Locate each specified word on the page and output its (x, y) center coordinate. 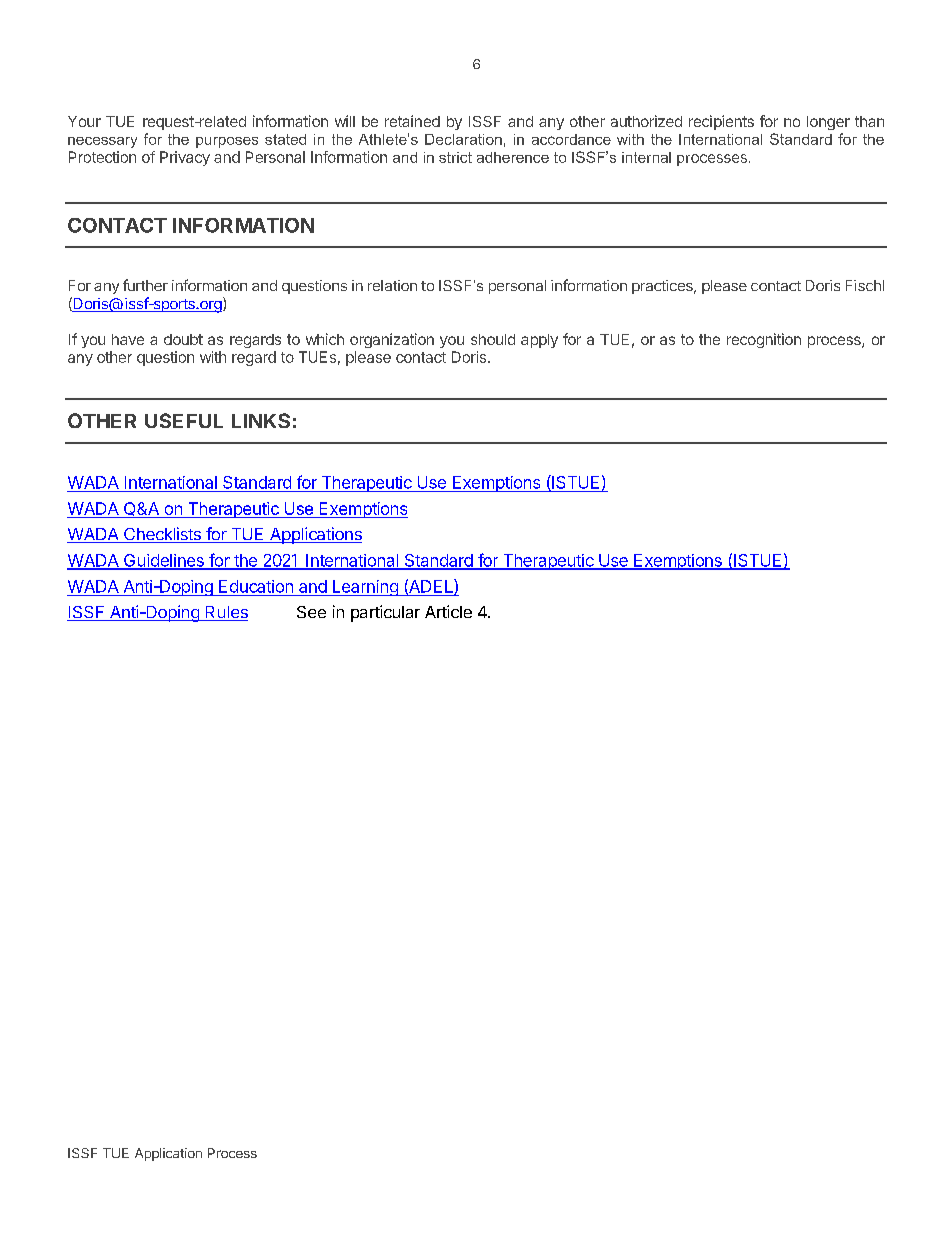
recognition (764, 340)
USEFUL (184, 420)
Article (448, 611)
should (493, 339)
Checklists (162, 535)
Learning (365, 588)
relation (392, 285)
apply (539, 341)
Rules (225, 613)
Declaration (463, 139)
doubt (183, 339)
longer (828, 123)
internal (646, 157)
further (145, 285)
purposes (227, 142)
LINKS (261, 420)
